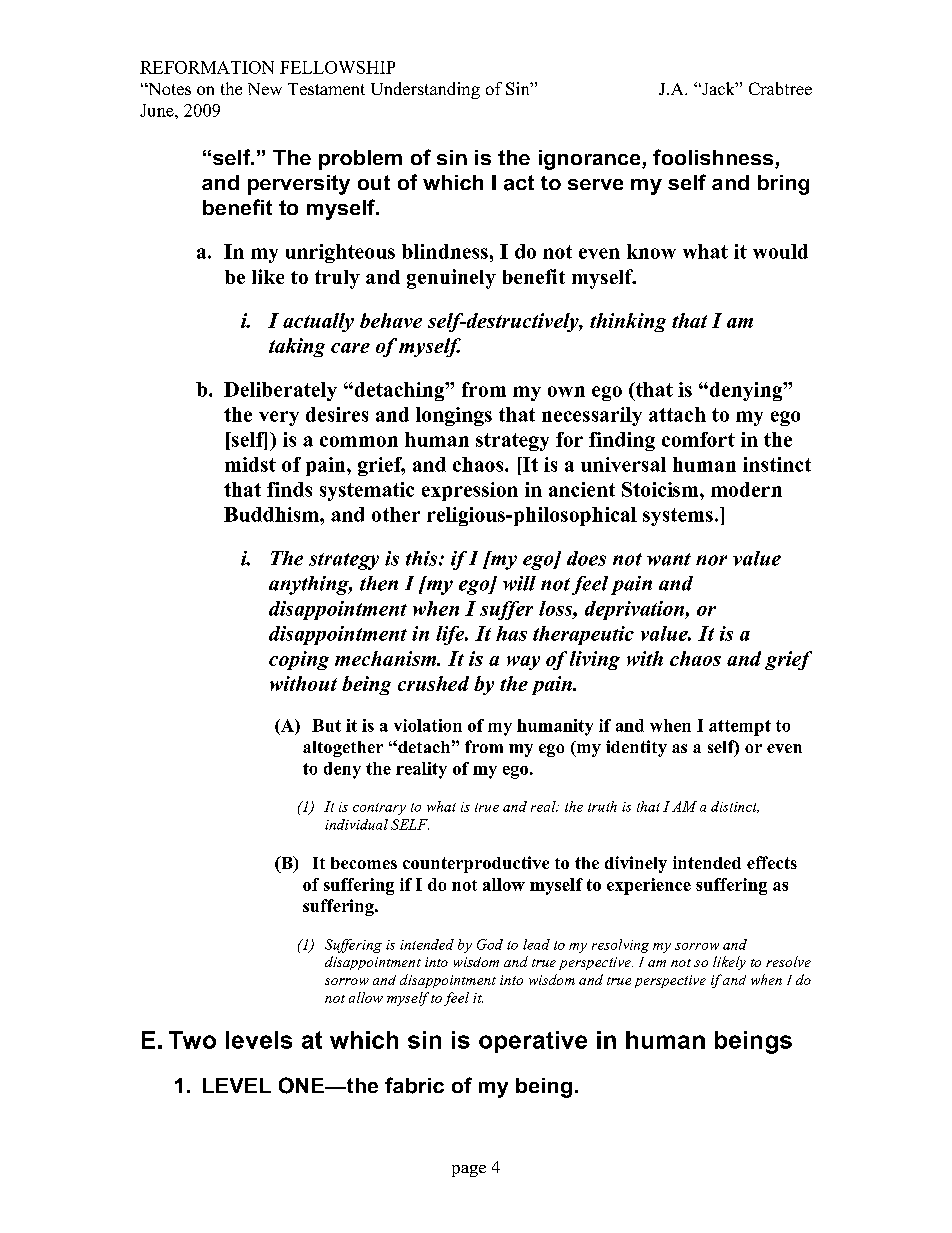  What do you see at coordinates (469, 1171) in the screenshot?
I see `page` at bounding box center [469, 1171].
